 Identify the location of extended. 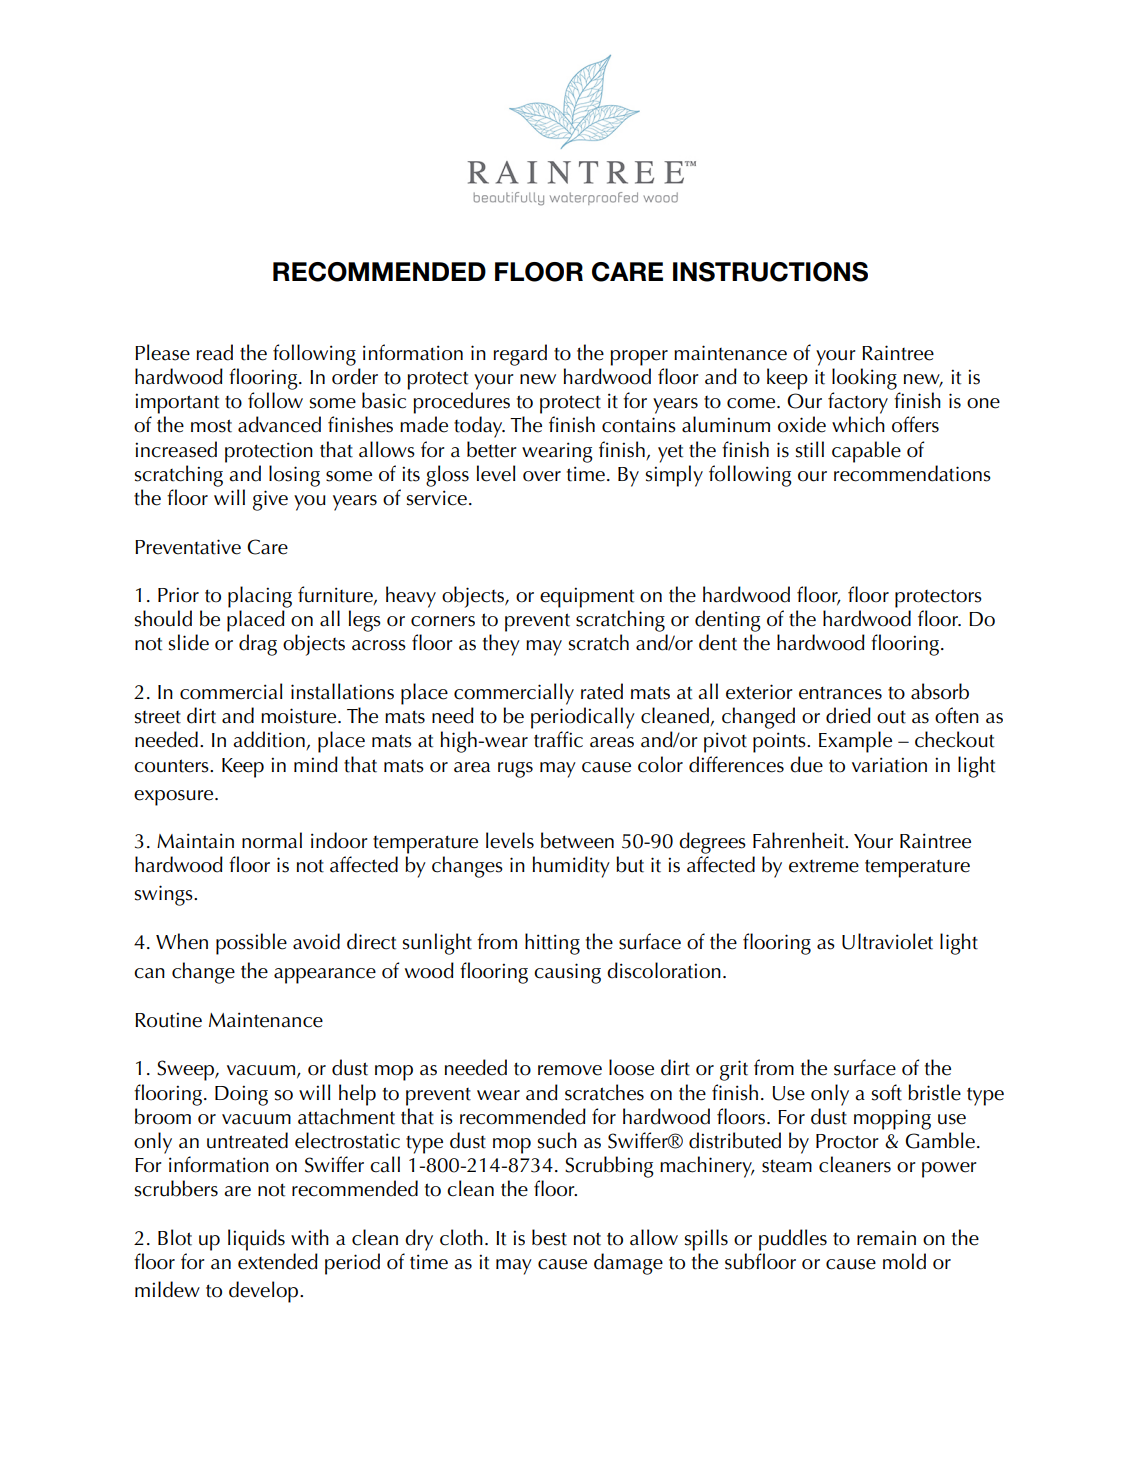
(278, 1261).
